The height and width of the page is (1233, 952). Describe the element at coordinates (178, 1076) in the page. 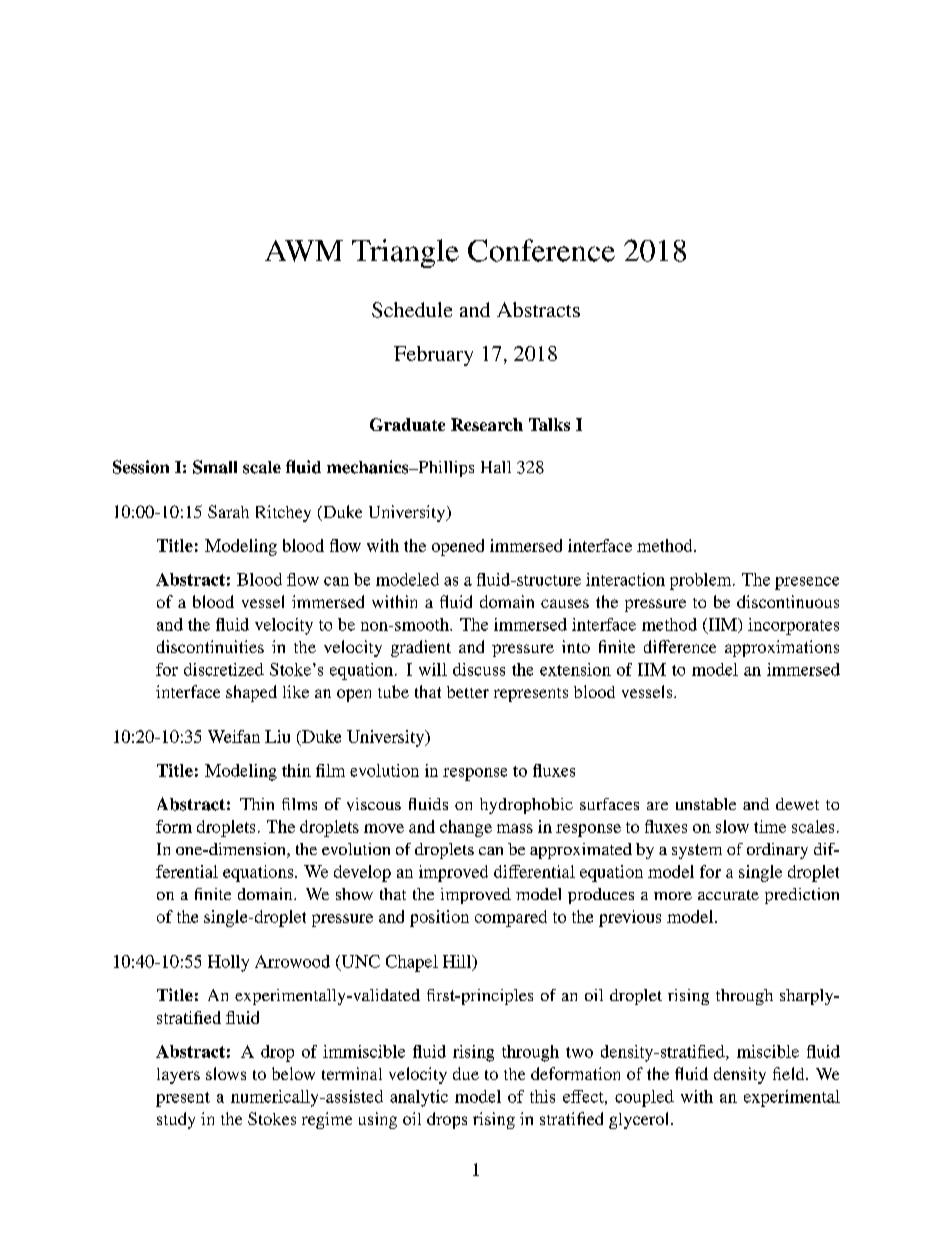

I see `layers` at that location.
